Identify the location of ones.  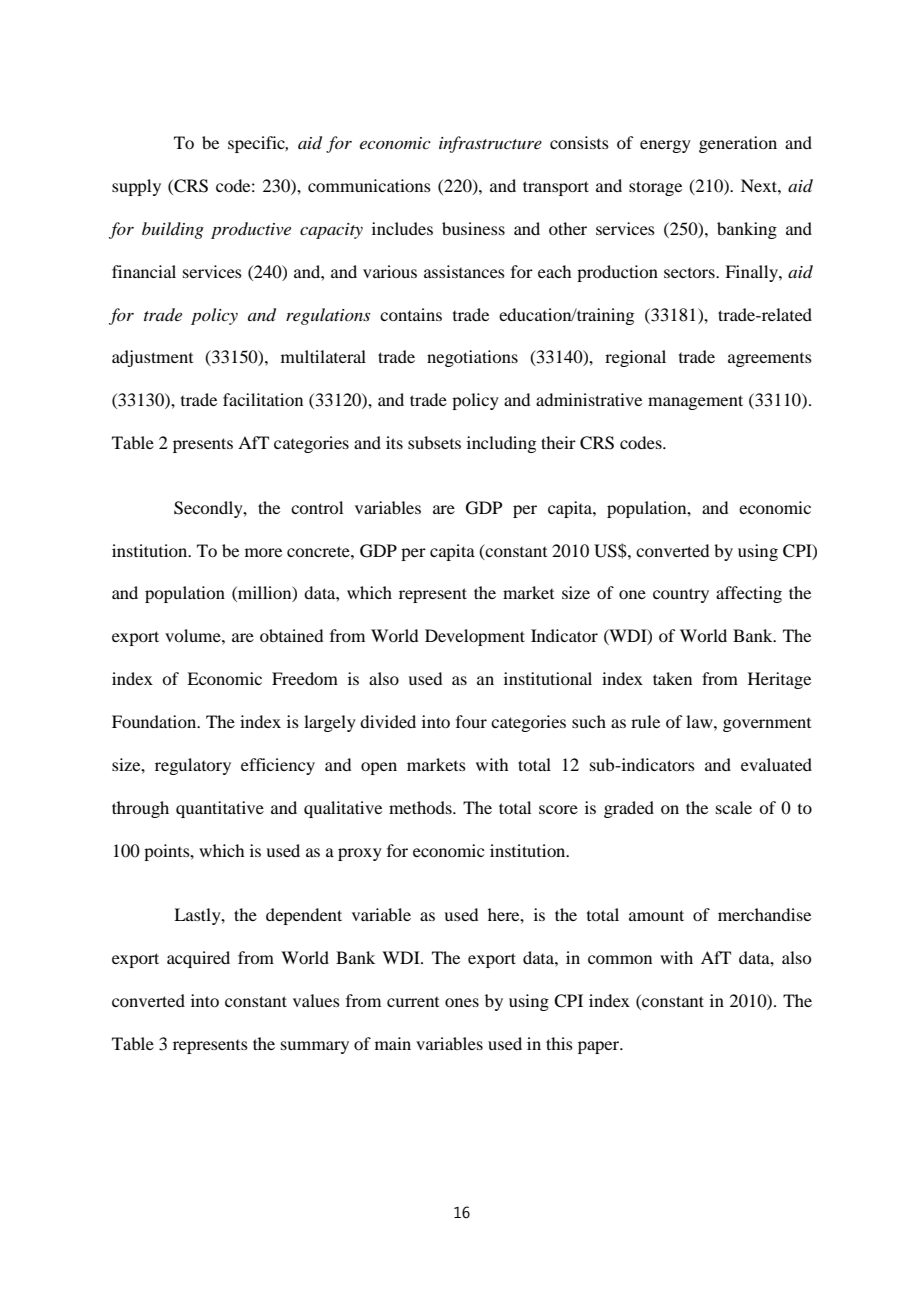
(462, 1002).
